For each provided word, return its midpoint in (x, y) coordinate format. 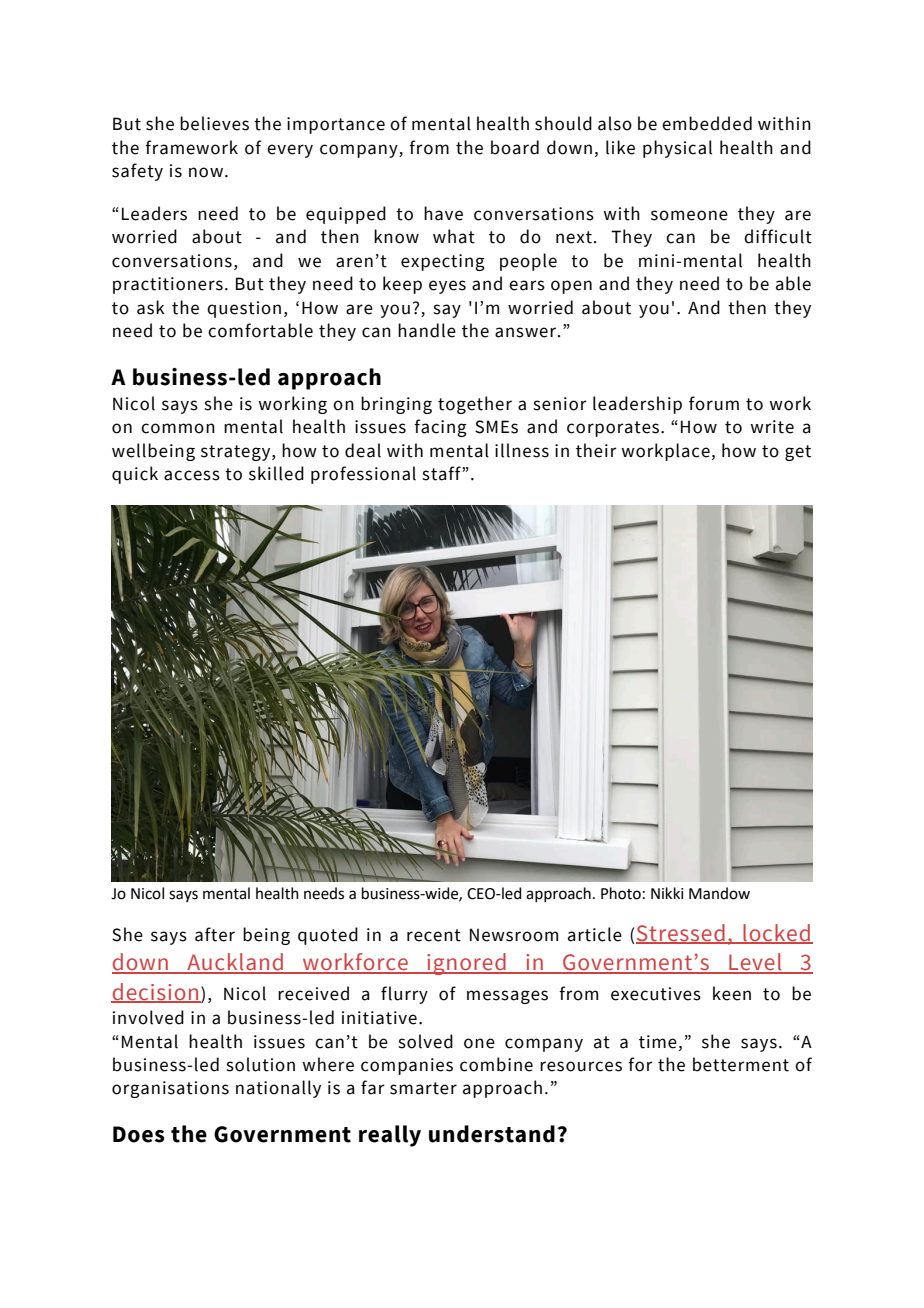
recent (434, 935)
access (192, 475)
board (515, 147)
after (215, 934)
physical (677, 149)
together (475, 405)
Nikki (667, 893)
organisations (170, 1089)
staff (442, 473)
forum (714, 403)
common (178, 428)
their (596, 450)
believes (214, 123)
